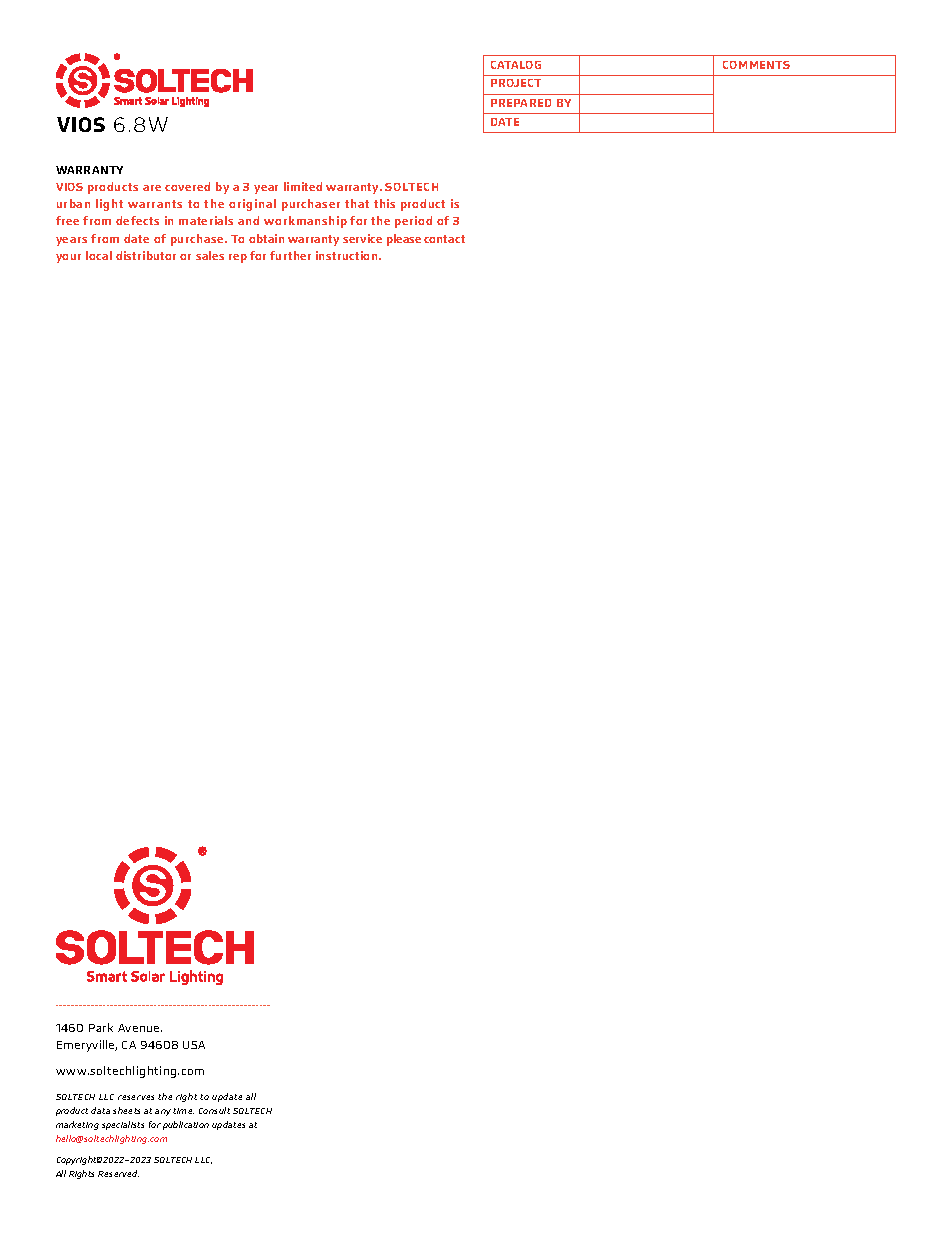 This screenshot has height=1233, width=952. Describe the element at coordinates (146, 255) in the screenshot. I see `distributor` at that location.
